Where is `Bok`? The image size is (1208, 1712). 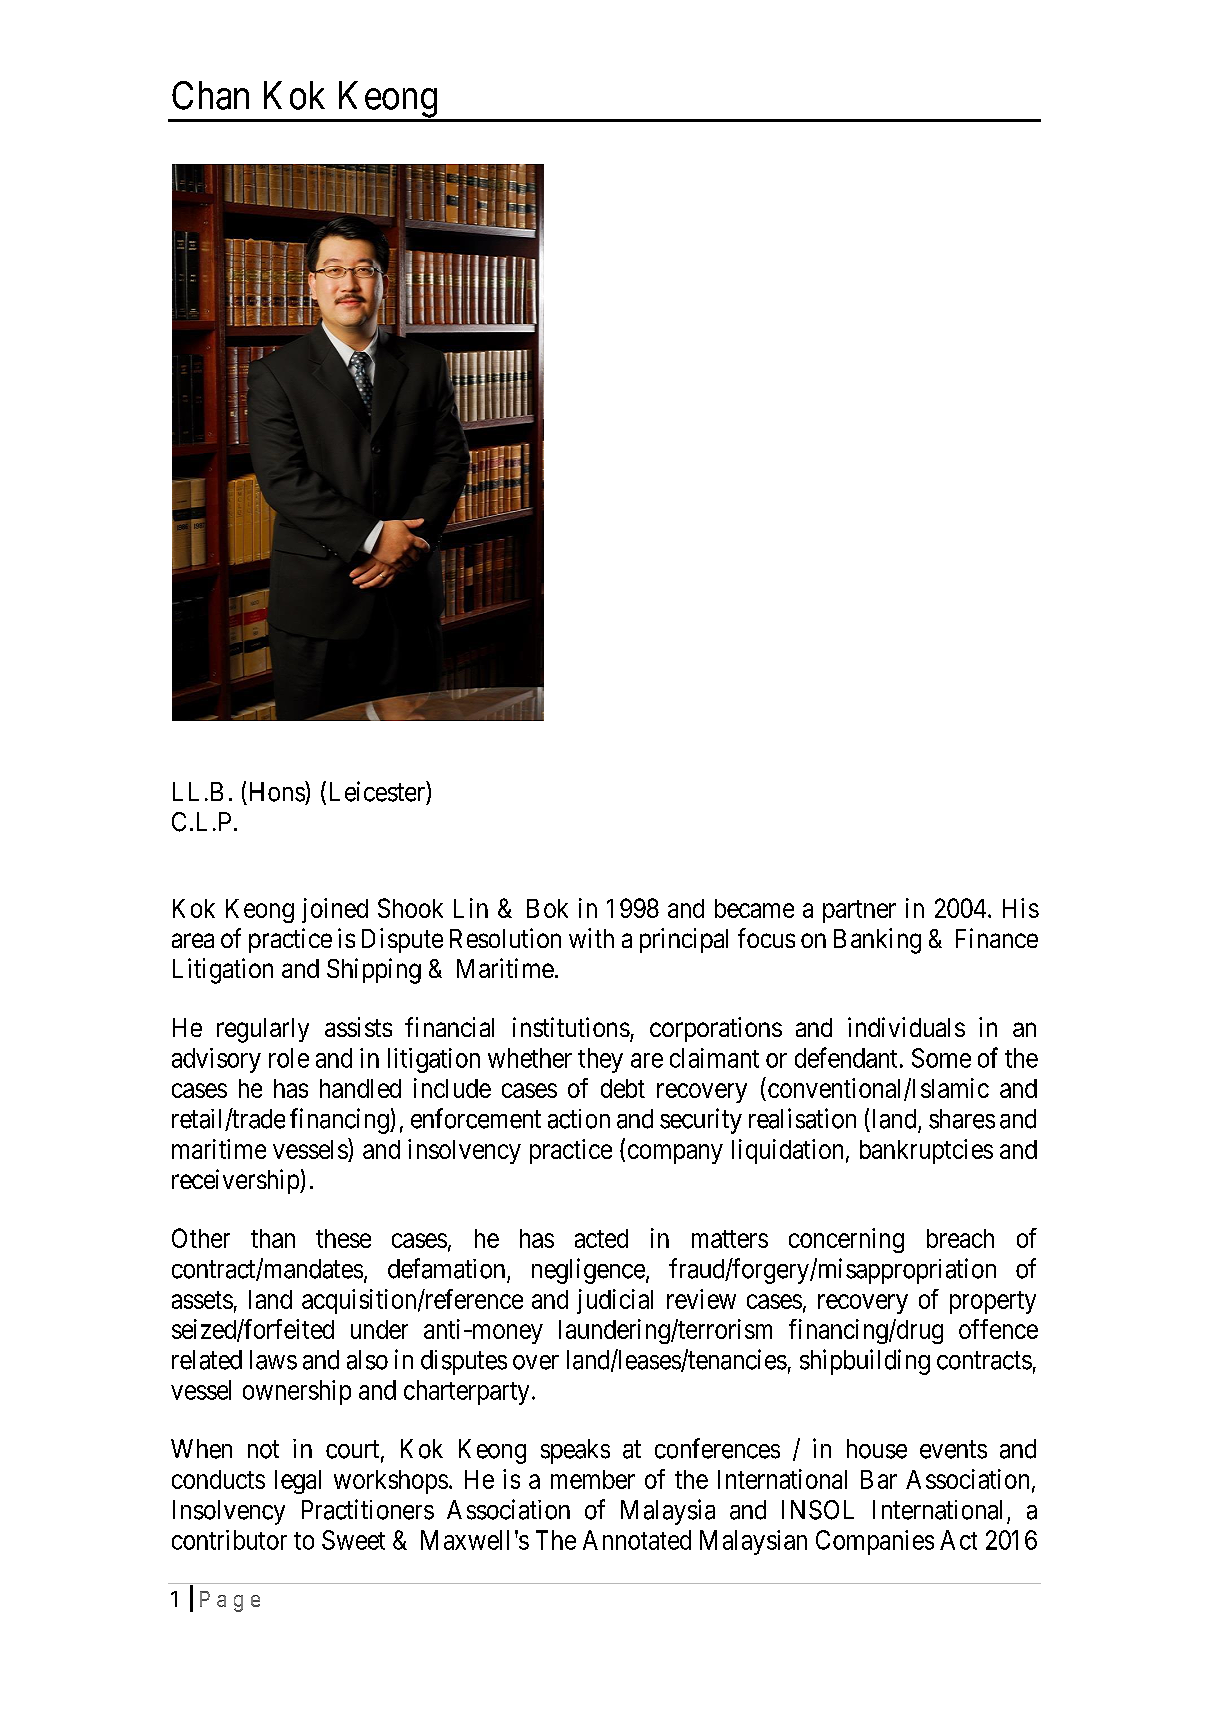
Bok is located at coordinates (547, 908).
